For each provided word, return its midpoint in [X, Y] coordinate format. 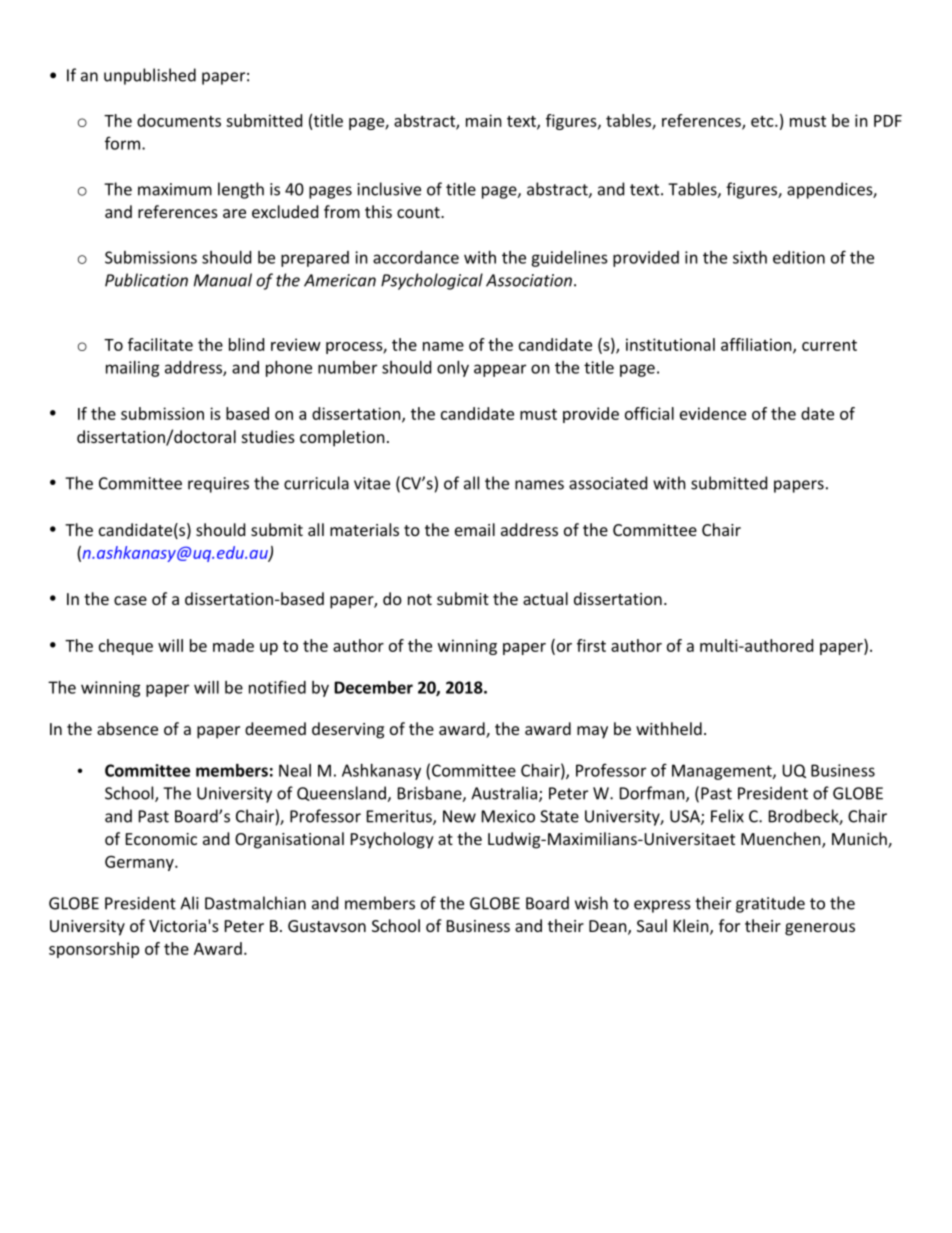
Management [723, 772]
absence [127, 728]
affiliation [757, 345]
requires [218, 485]
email [475, 529]
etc [763, 121]
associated [608, 483]
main [484, 120]
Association [529, 280]
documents [179, 120]
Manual [223, 280]
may [592, 732]
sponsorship [94, 950]
